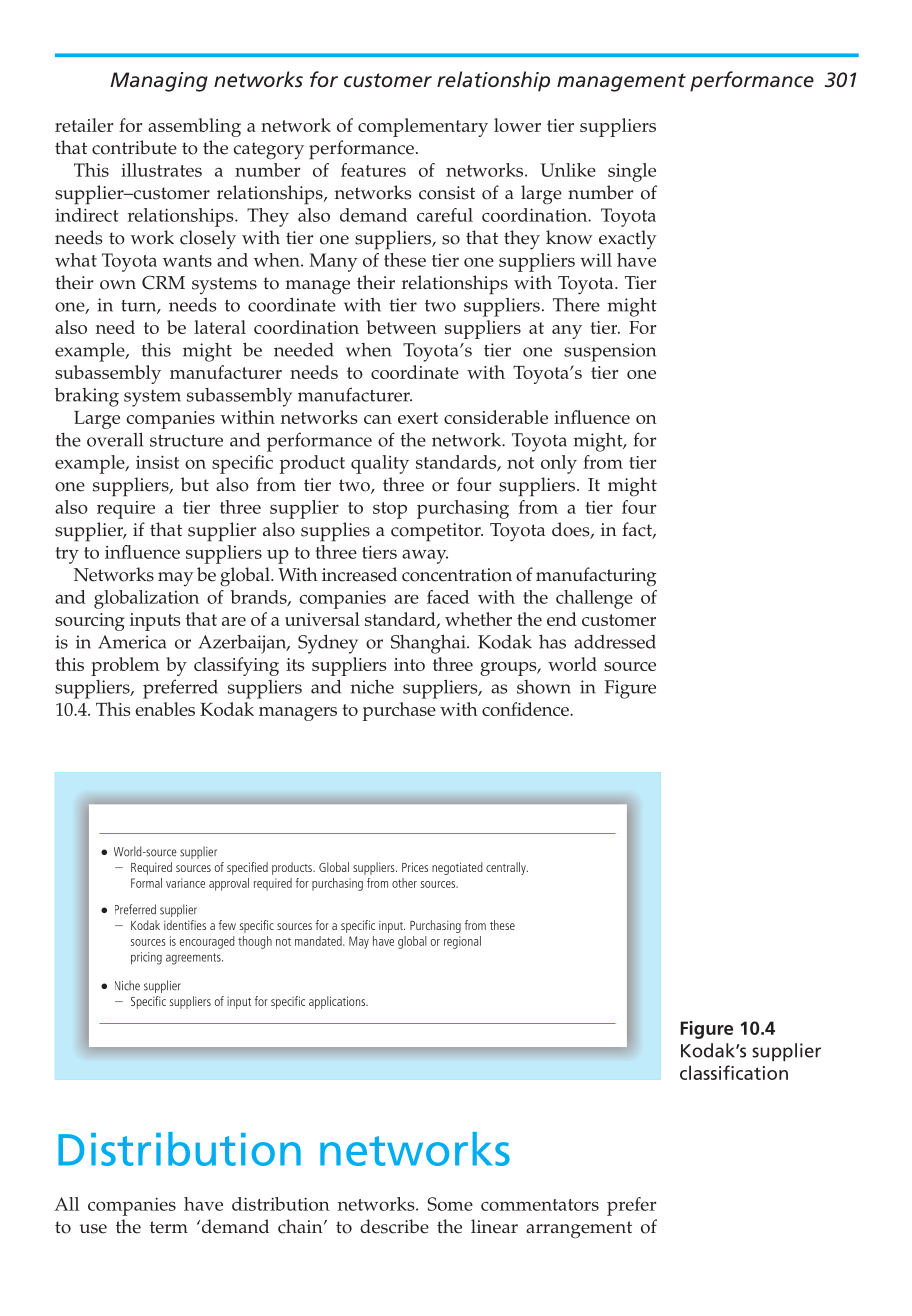 The image size is (912, 1316). Describe the element at coordinates (134, 147) in the screenshot. I see `contribute` at that location.
